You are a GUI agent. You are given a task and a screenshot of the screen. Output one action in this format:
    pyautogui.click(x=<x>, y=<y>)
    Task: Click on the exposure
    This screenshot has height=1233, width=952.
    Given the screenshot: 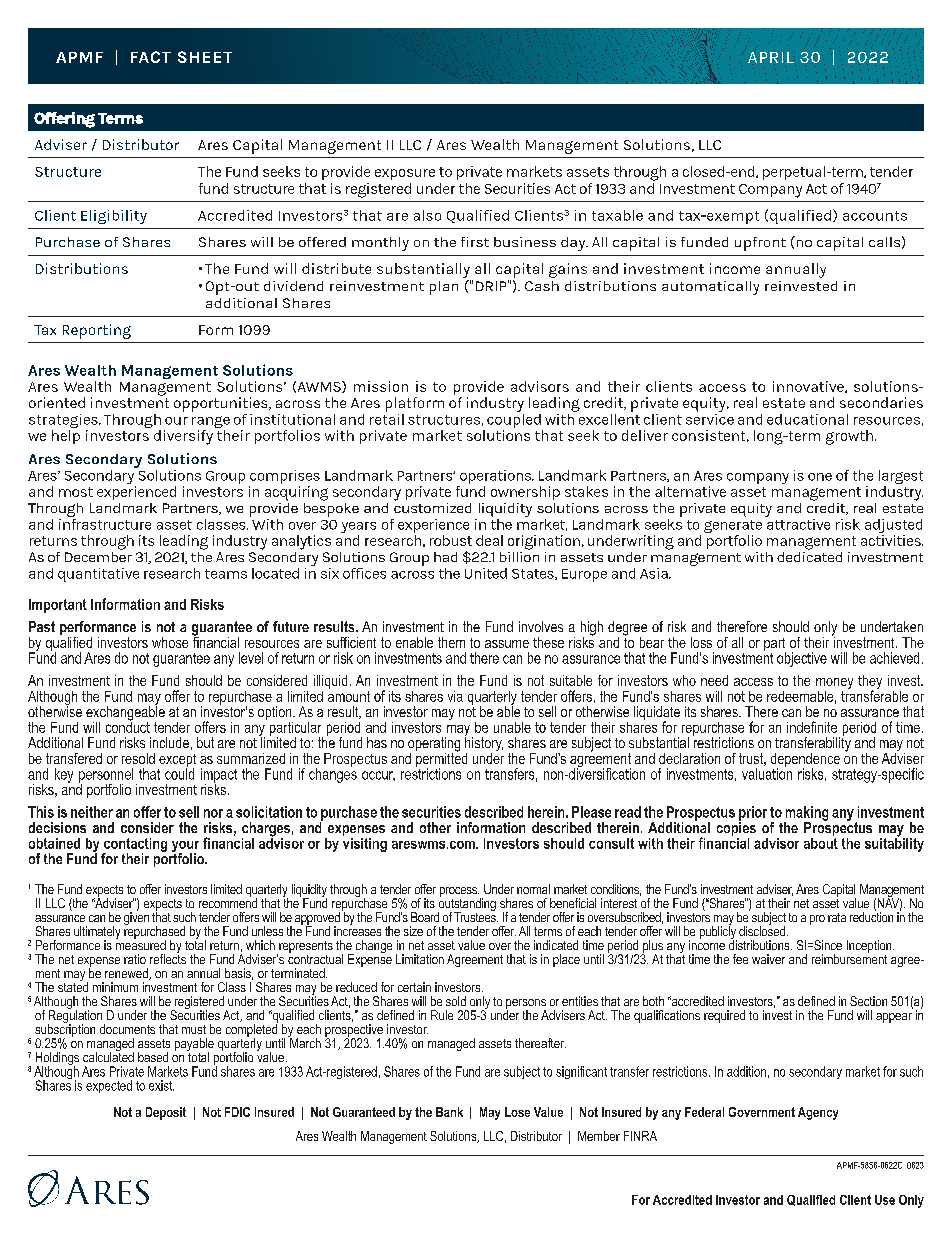 What is the action you would take?
    pyautogui.click(x=405, y=174)
